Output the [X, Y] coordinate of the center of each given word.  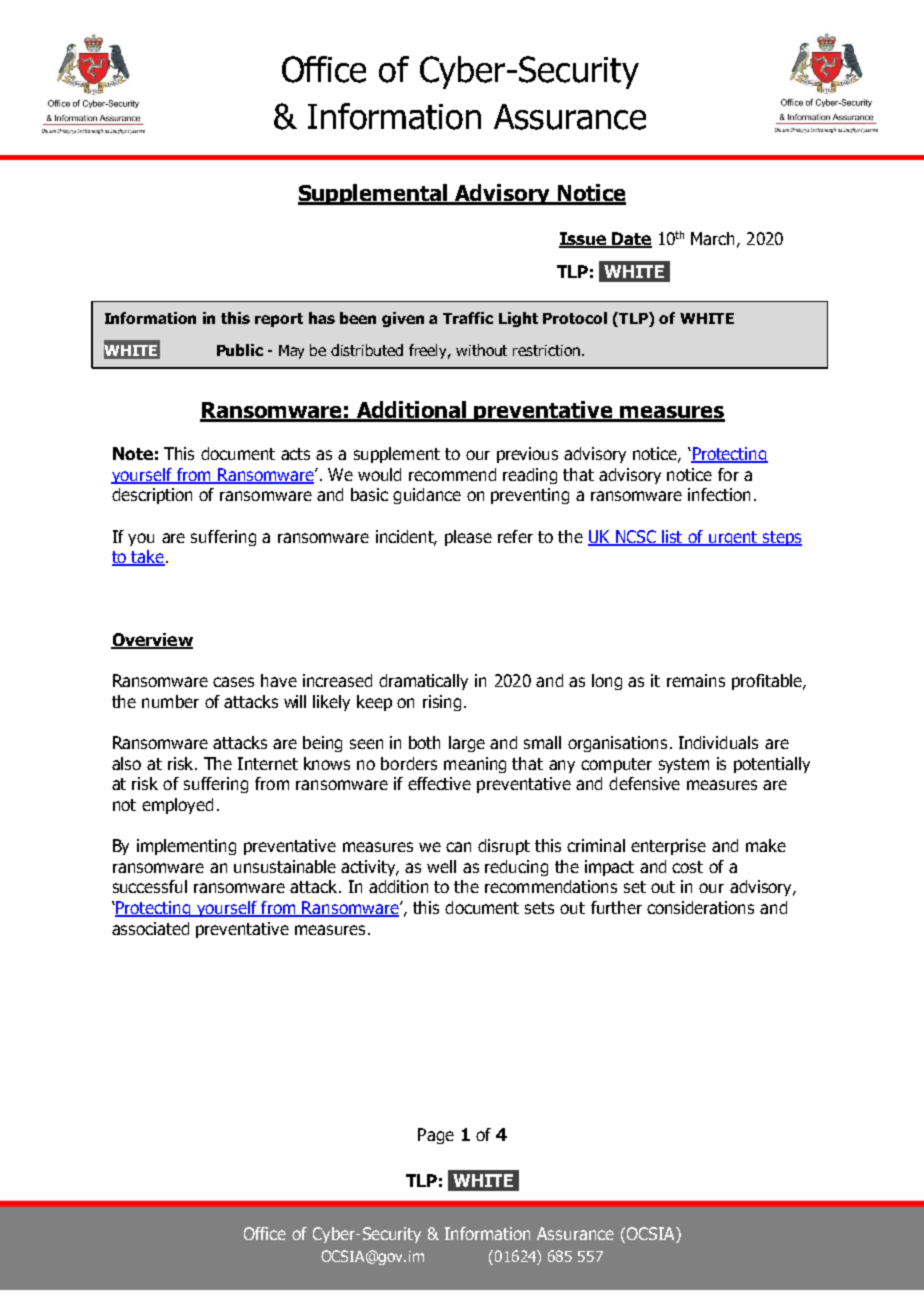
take [148, 558]
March [712, 238]
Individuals [718, 742]
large [467, 744]
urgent [733, 538]
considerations [700, 907]
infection [719, 494]
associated [150, 928]
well [441, 866]
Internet [268, 763]
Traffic [468, 318]
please [468, 538]
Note [133, 453]
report [279, 320]
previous [527, 455]
